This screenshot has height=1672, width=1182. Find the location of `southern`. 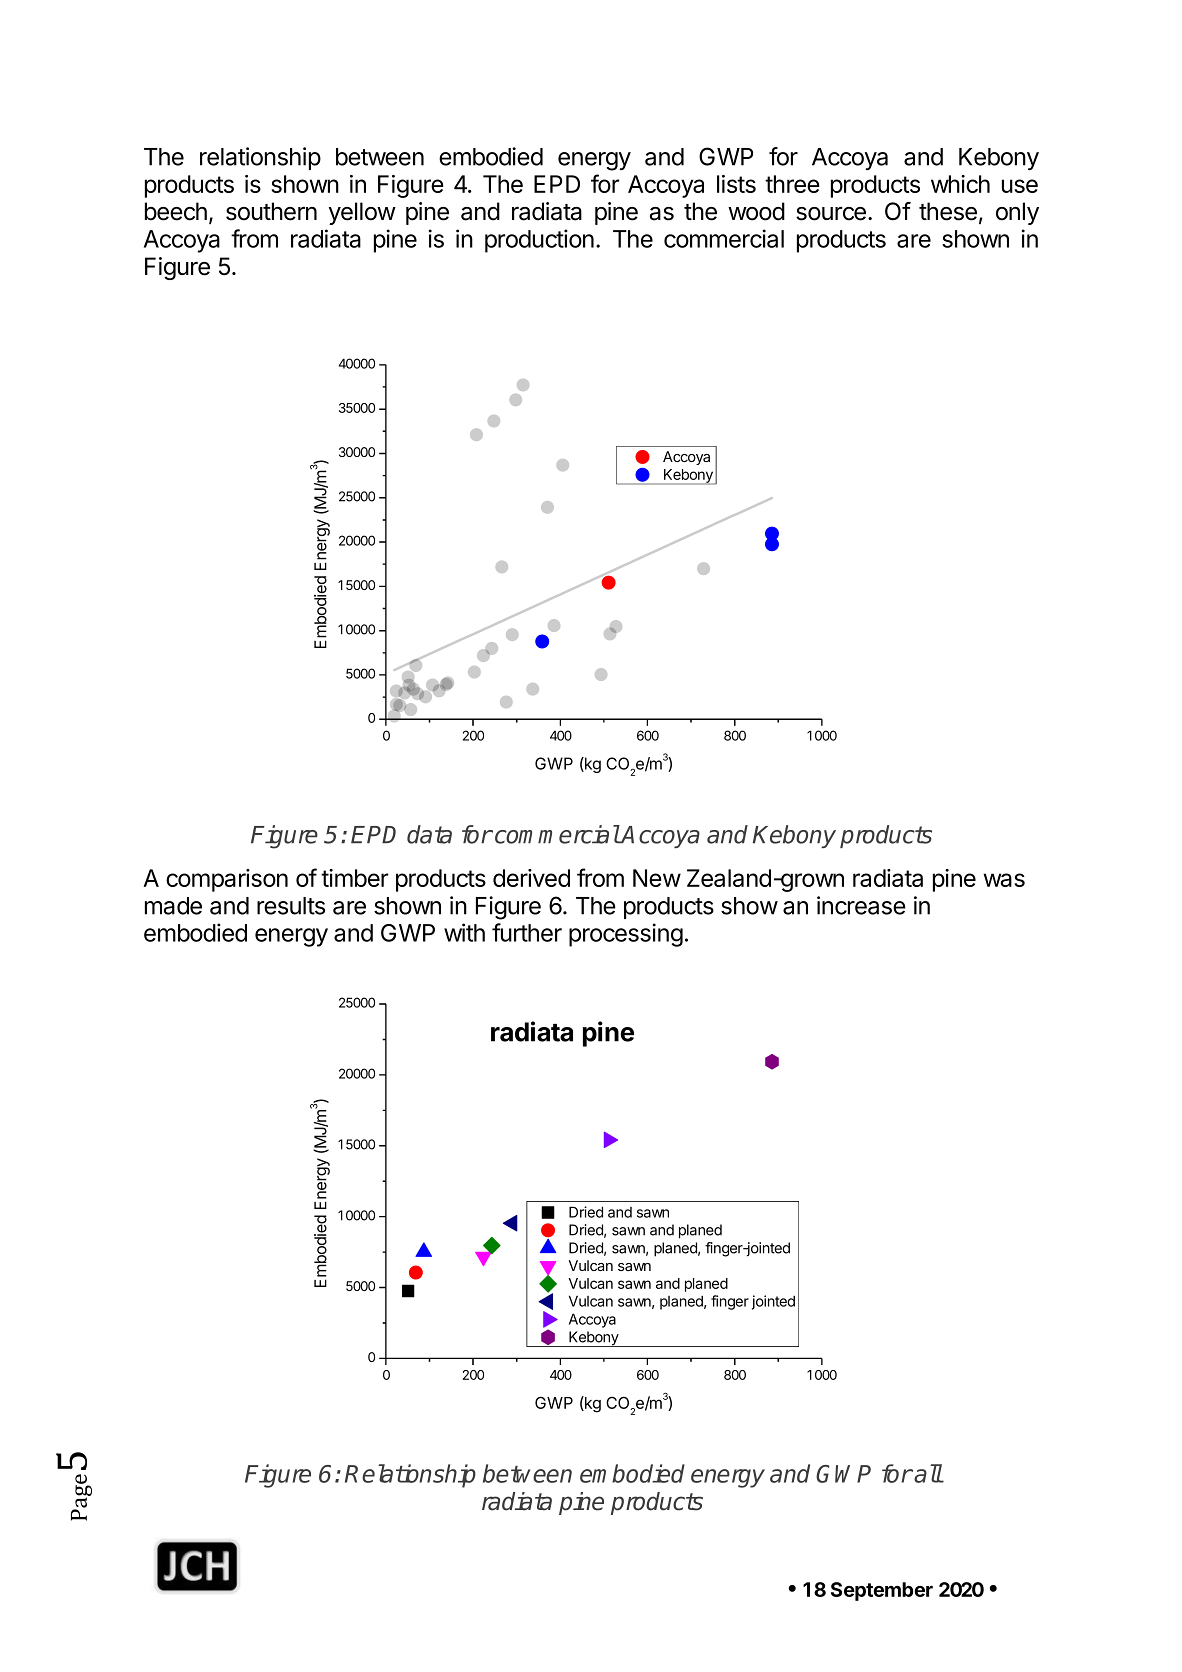

southern is located at coordinates (271, 211).
